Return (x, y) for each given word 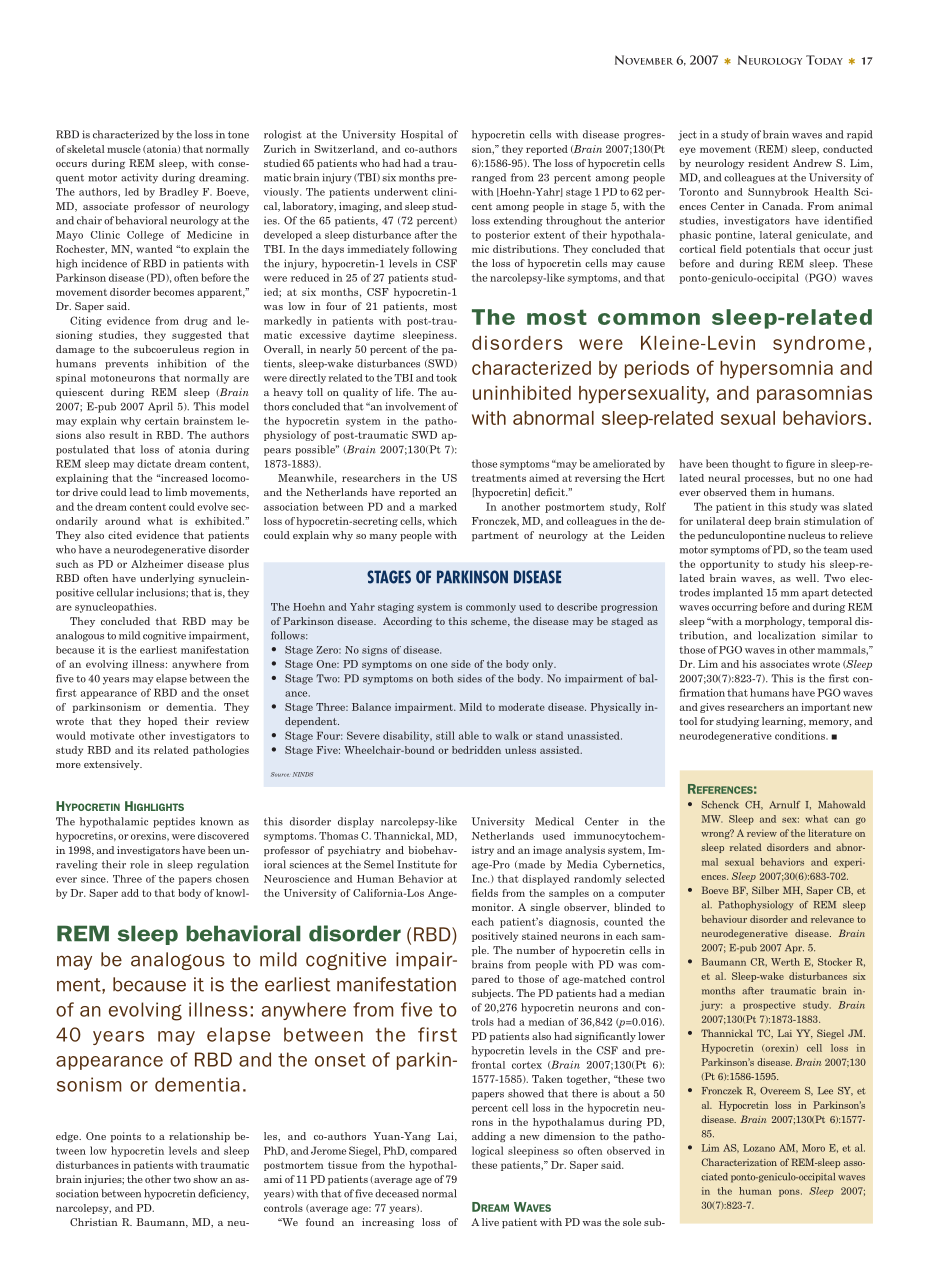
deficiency (223, 1194)
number (535, 950)
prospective (769, 1006)
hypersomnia (776, 370)
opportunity (729, 565)
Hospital (422, 135)
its (144, 750)
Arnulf (784, 805)
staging (396, 608)
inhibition (181, 363)
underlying (167, 579)
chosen (232, 879)
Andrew (812, 163)
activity (139, 178)
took (446, 378)
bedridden (476, 750)
